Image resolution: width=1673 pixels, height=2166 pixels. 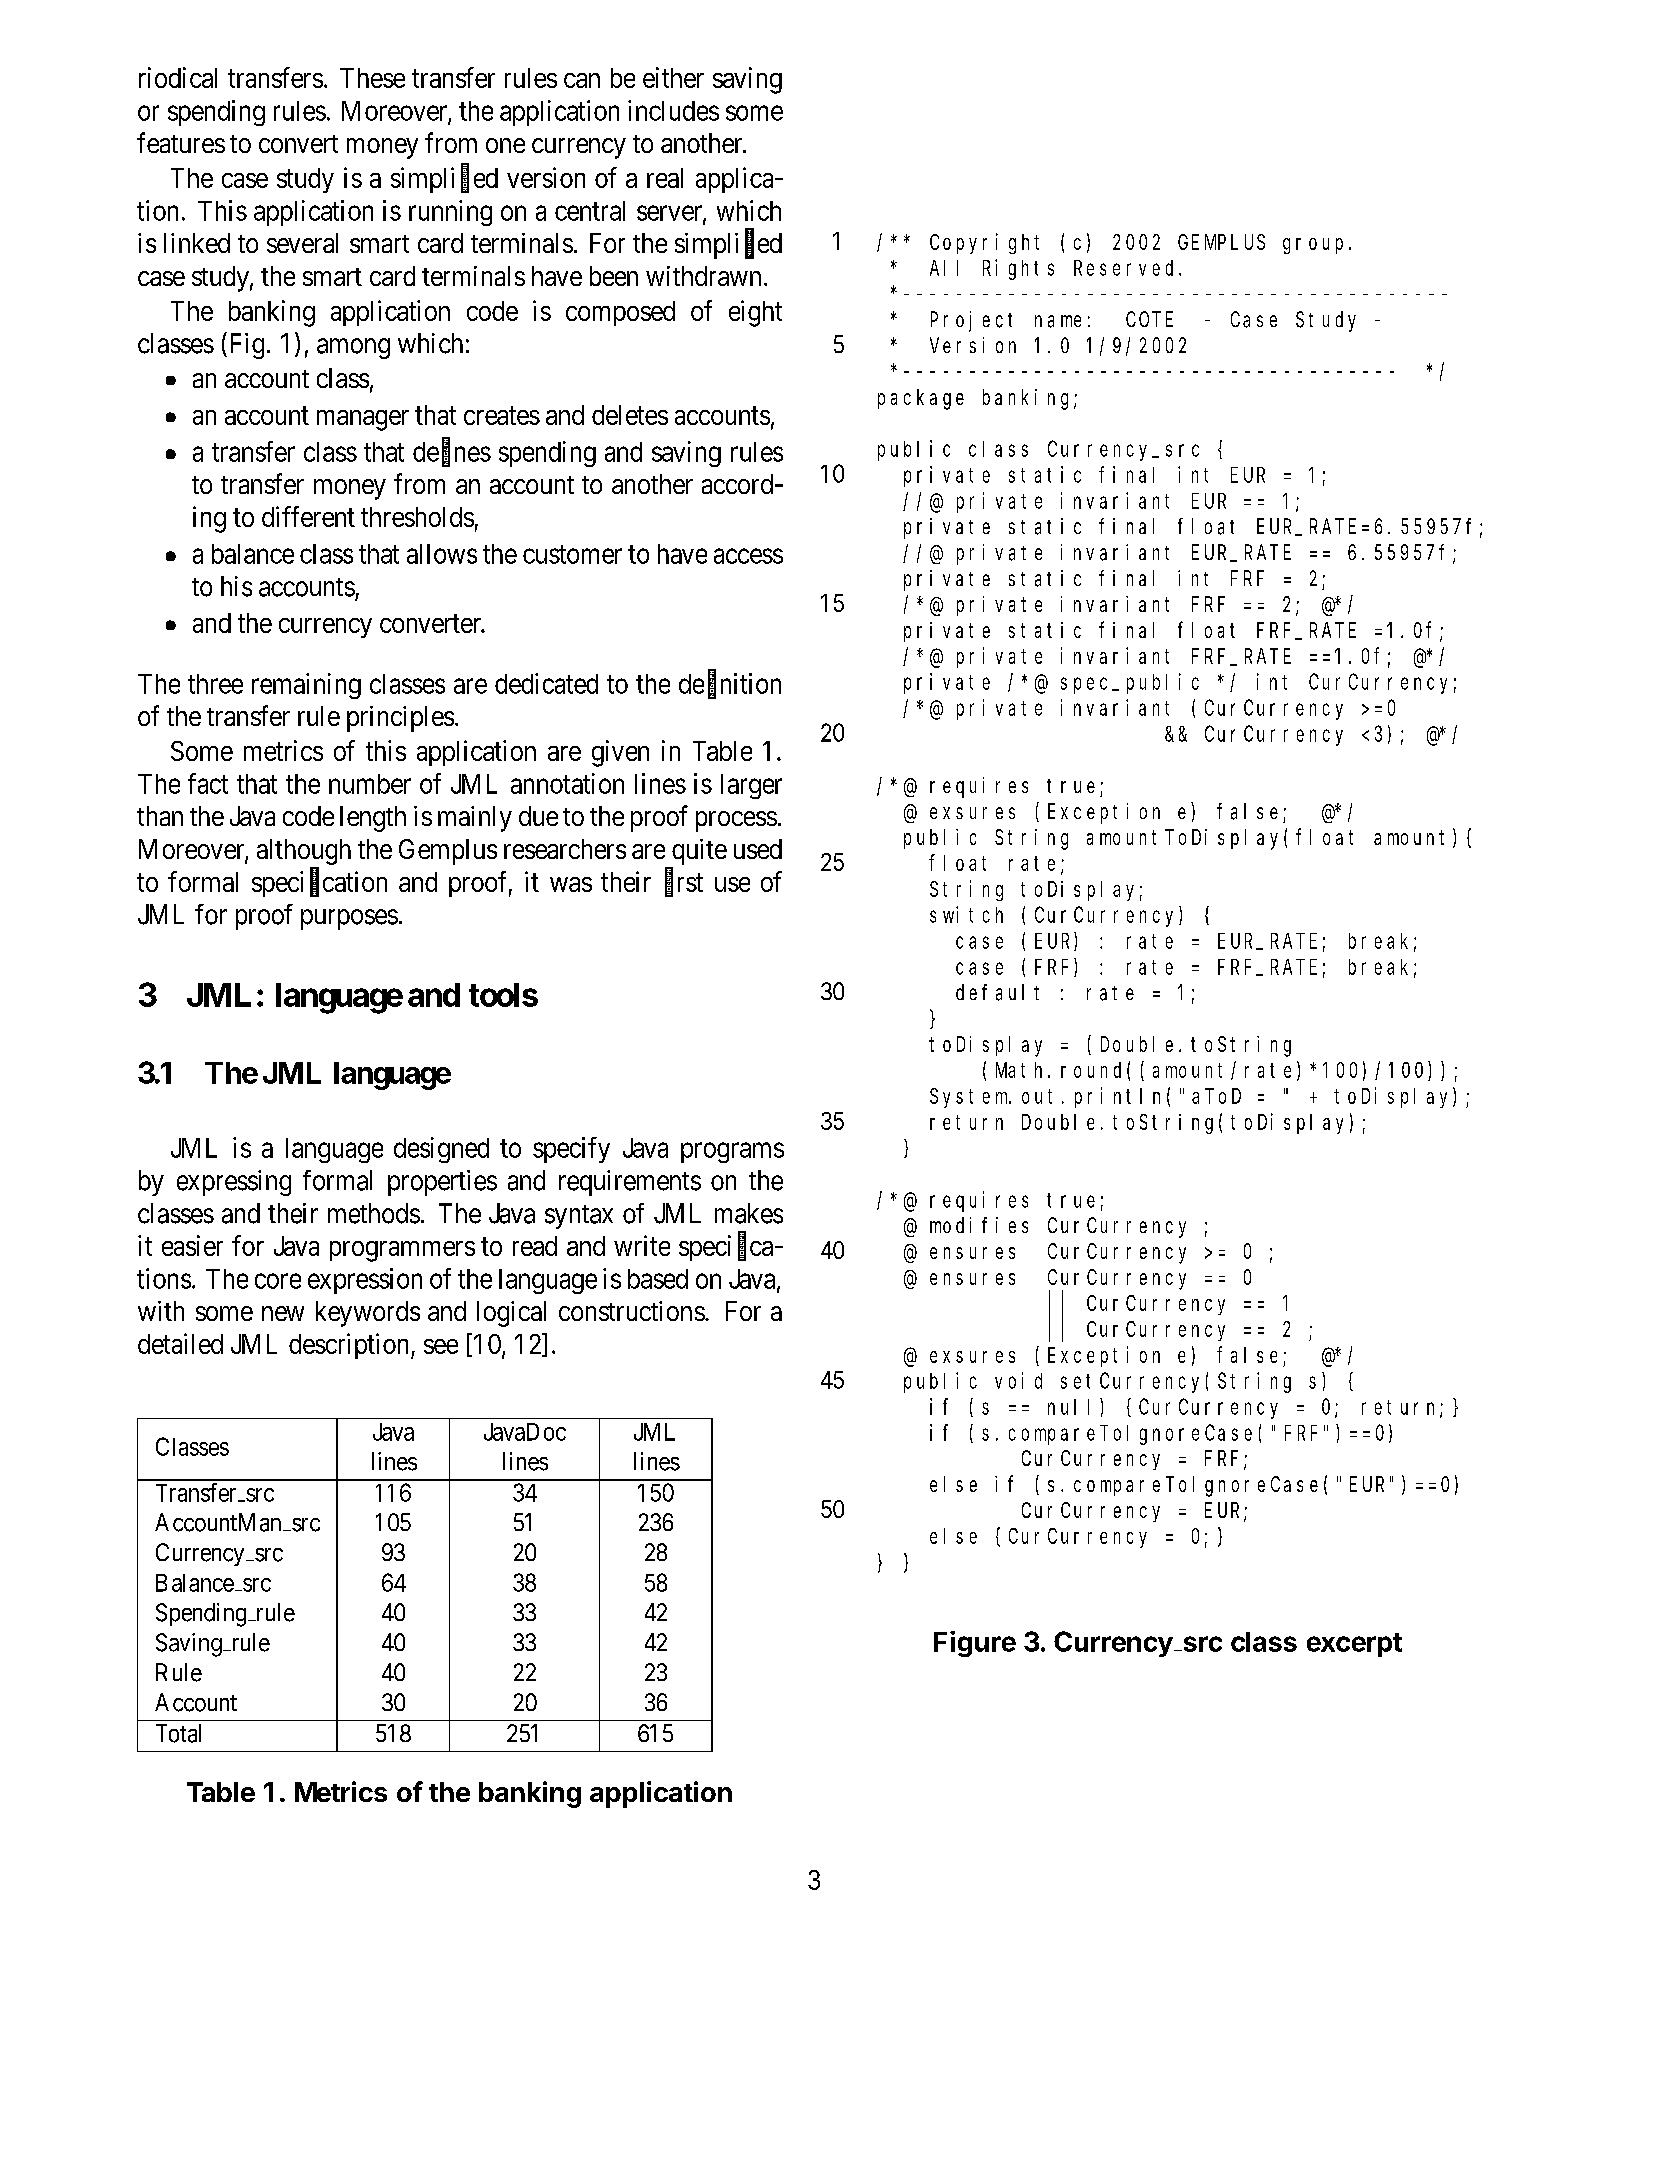 What do you see at coordinates (684, 882) in the page?
I see `first` at bounding box center [684, 882].
